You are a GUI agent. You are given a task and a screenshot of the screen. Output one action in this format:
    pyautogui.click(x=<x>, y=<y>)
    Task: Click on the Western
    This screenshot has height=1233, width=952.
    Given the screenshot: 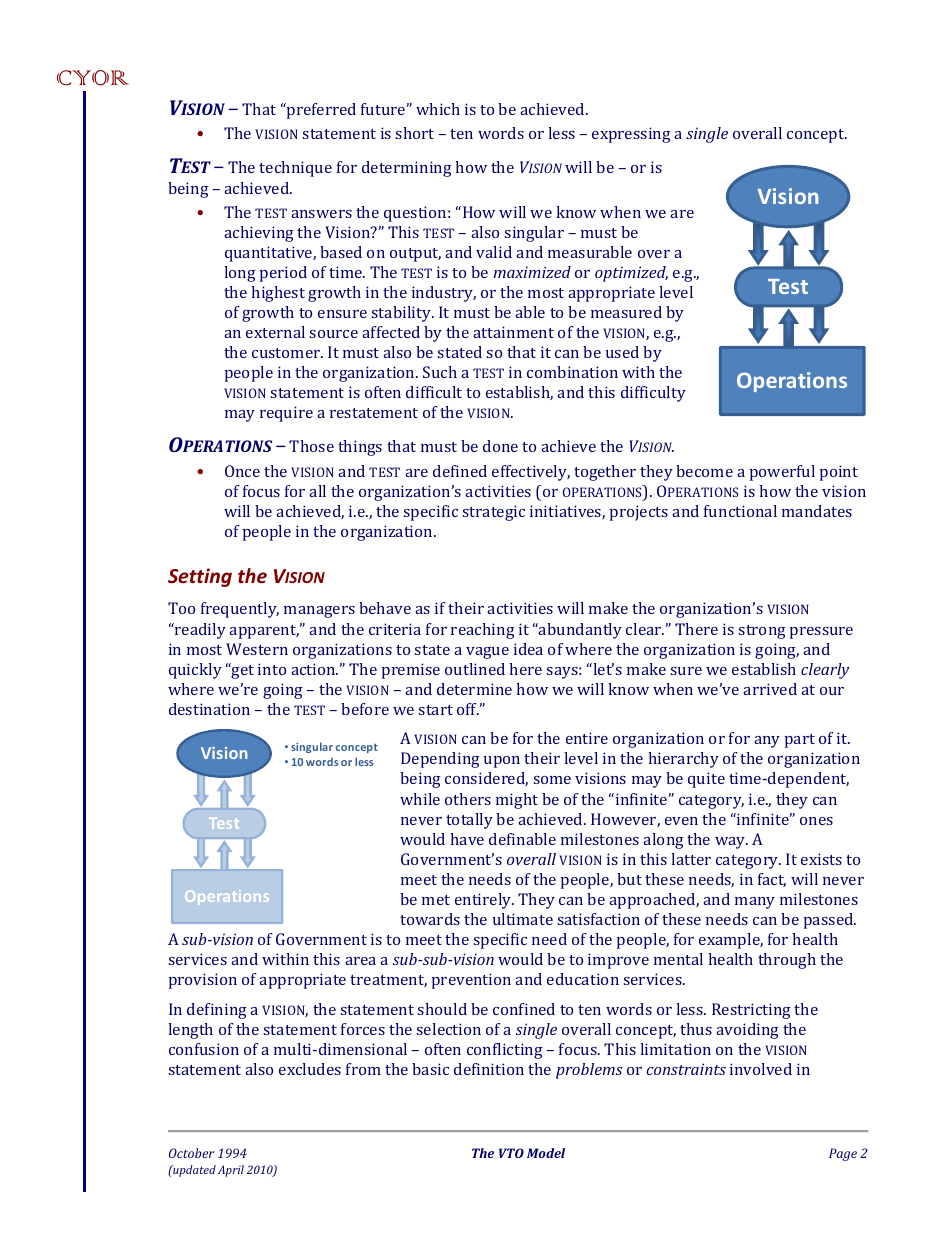 What is the action you would take?
    pyautogui.click(x=257, y=649)
